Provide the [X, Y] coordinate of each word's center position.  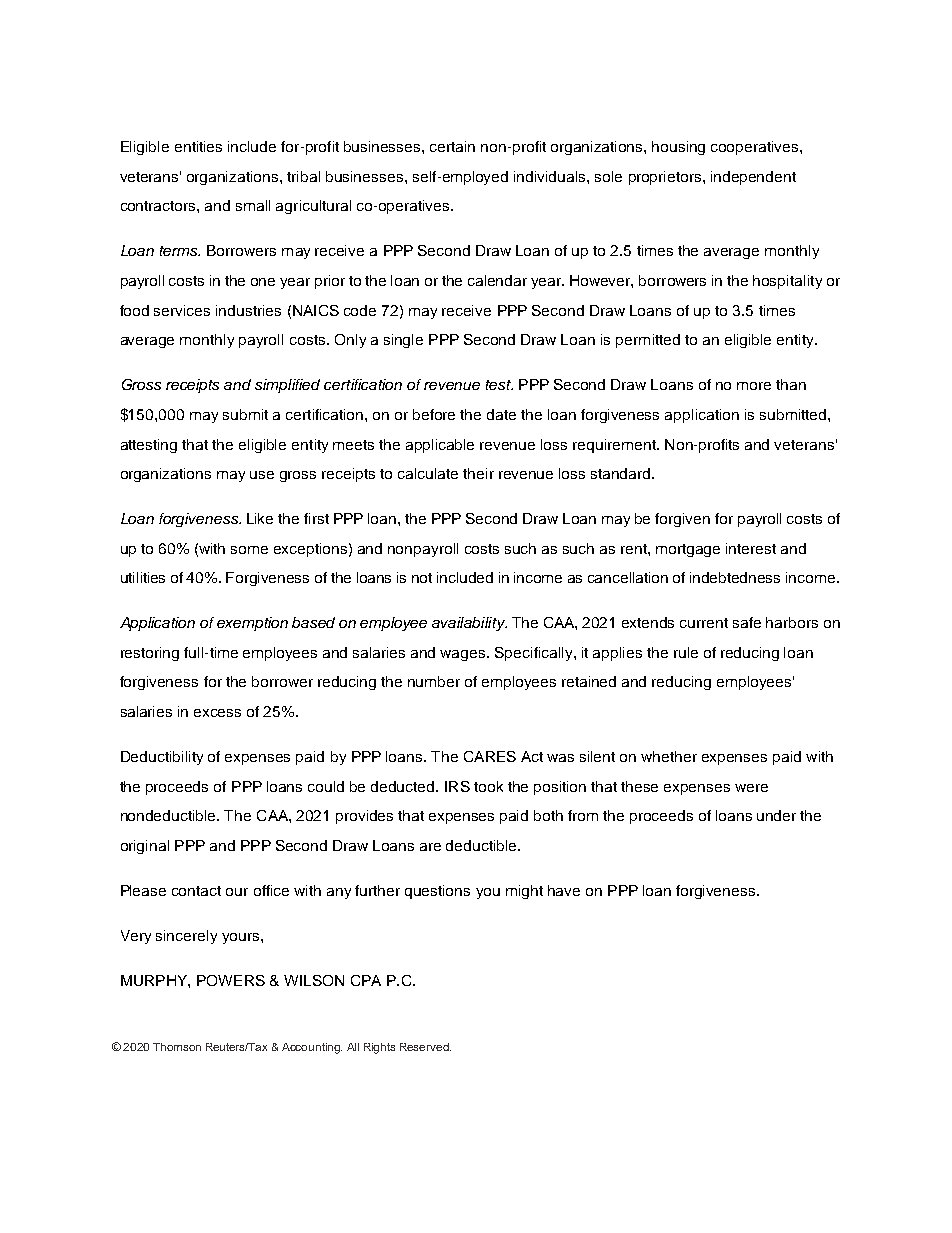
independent [753, 178]
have [564, 890]
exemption [252, 624]
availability [469, 624]
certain [452, 146]
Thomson [177, 1047]
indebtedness [735, 577]
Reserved [425, 1047]
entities [198, 146]
